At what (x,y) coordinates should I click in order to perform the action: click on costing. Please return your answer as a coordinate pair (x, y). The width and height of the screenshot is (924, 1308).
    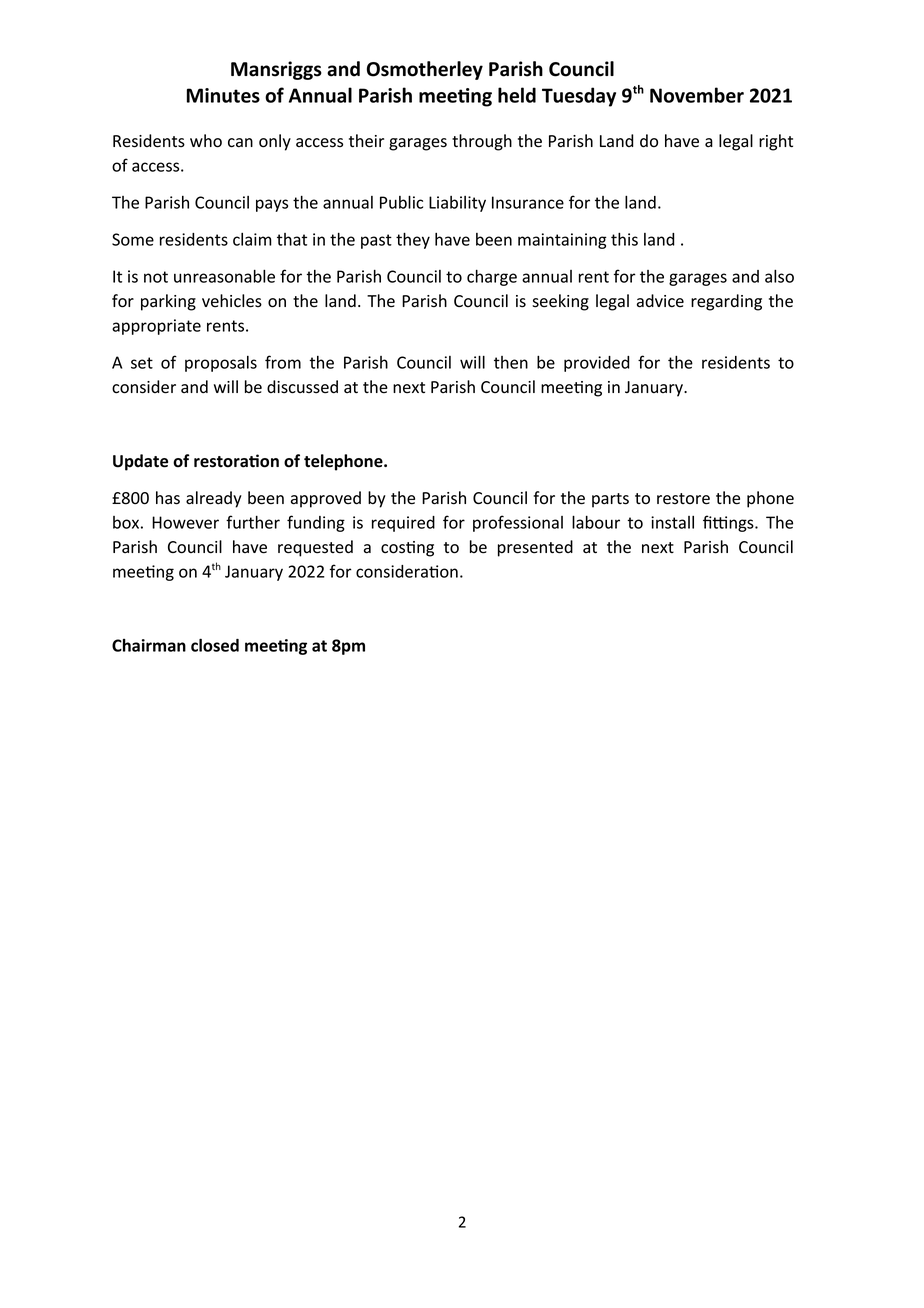
    Looking at the image, I should click on (407, 549).
